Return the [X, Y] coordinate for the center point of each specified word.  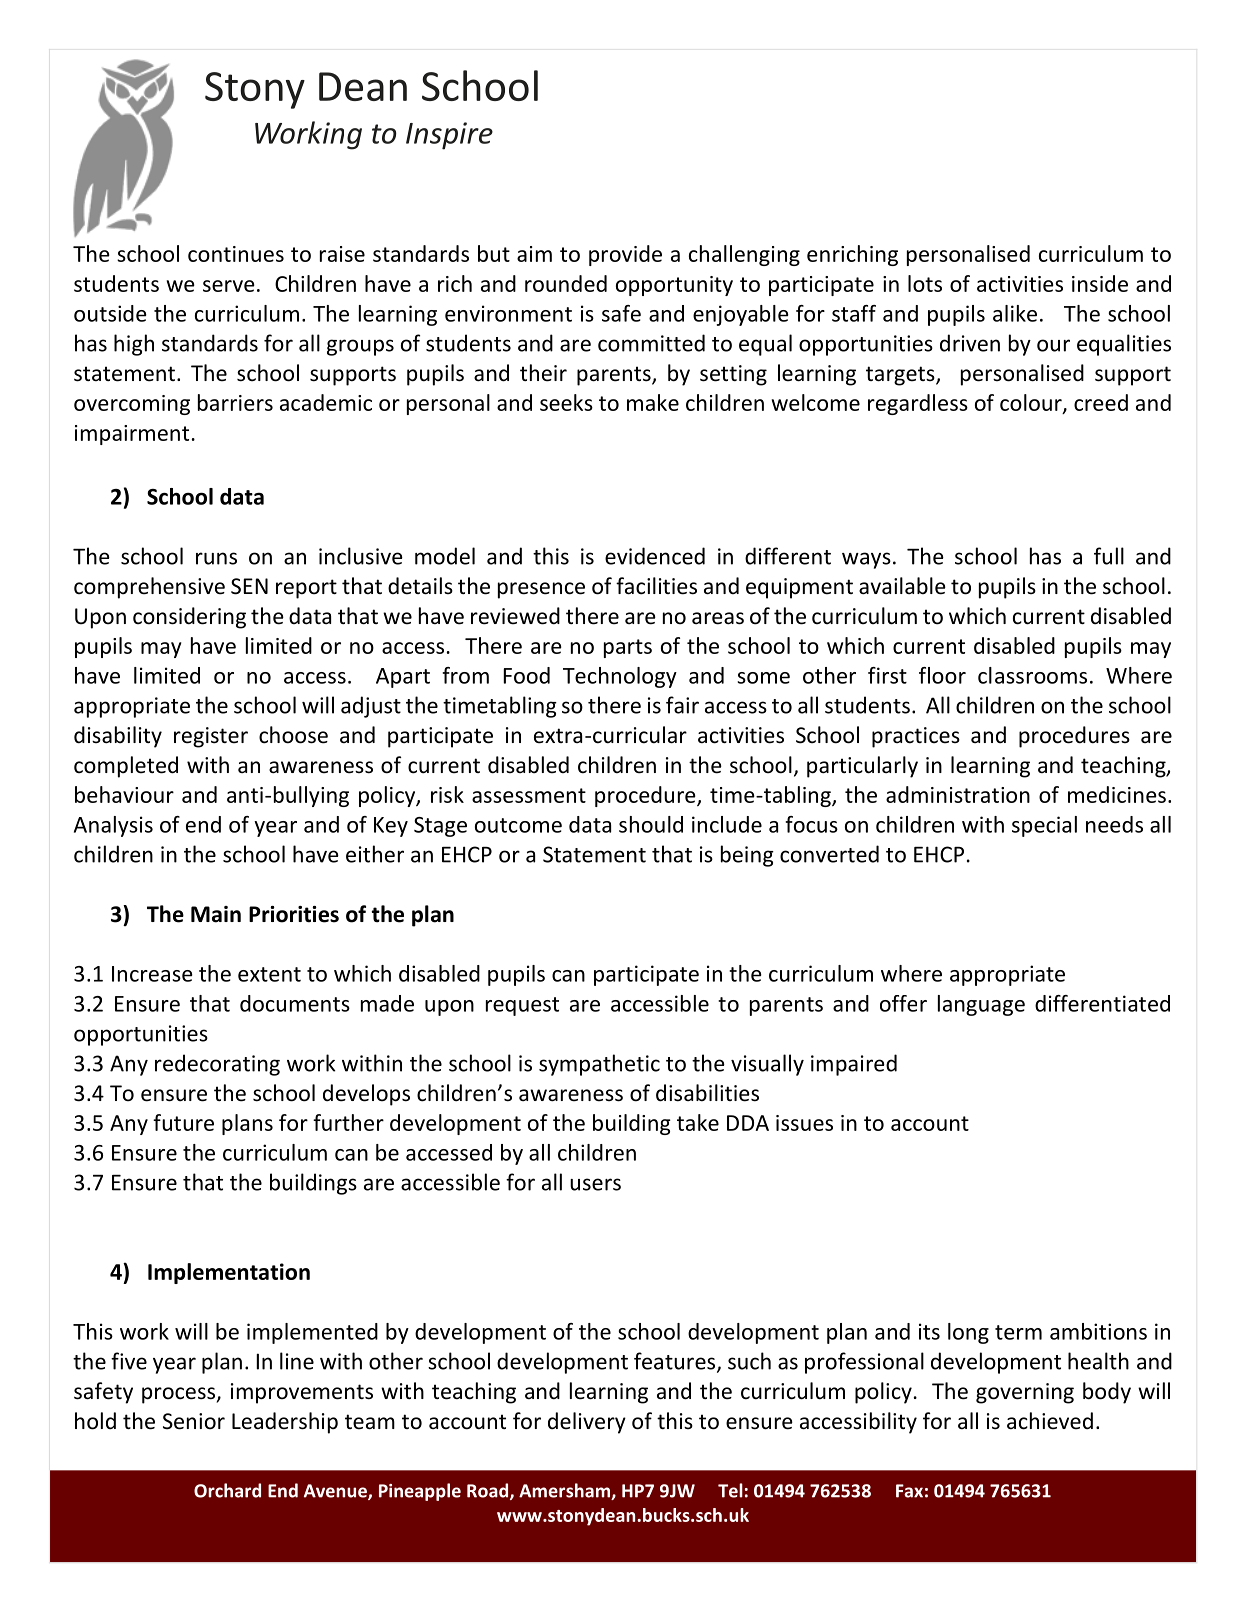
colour [1032, 404]
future [183, 1122]
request [522, 1006]
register [211, 737]
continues [236, 254]
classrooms [1032, 675]
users [595, 1184]
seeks [566, 402]
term [1018, 1332]
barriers [235, 402]
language [981, 1005]
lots [925, 283]
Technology [620, 677]
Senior [194, 1421]
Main [216, 914]
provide [625, 255]
